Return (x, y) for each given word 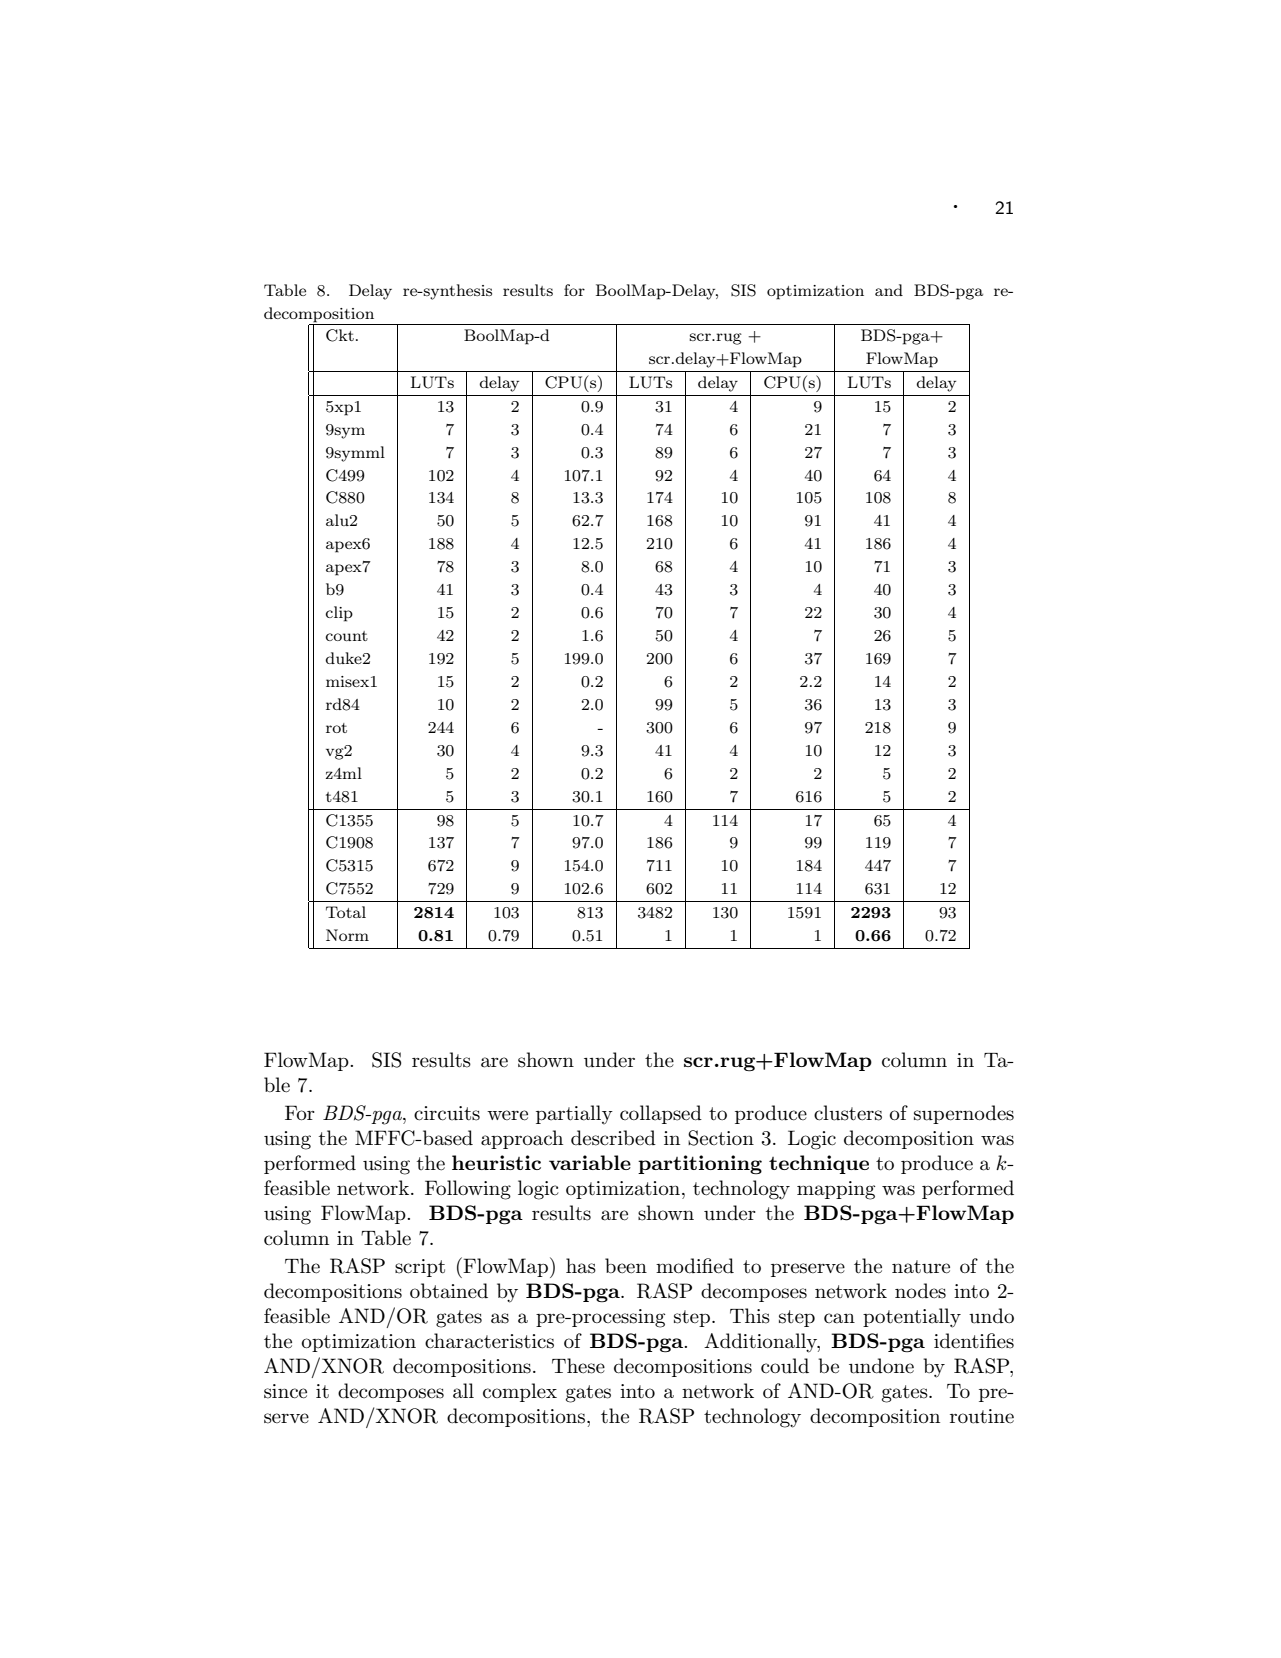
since (285, 1391)
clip (339, 614)
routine (982, 1416)
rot (336, 728)
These (578, 1366)
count (347, 636)
